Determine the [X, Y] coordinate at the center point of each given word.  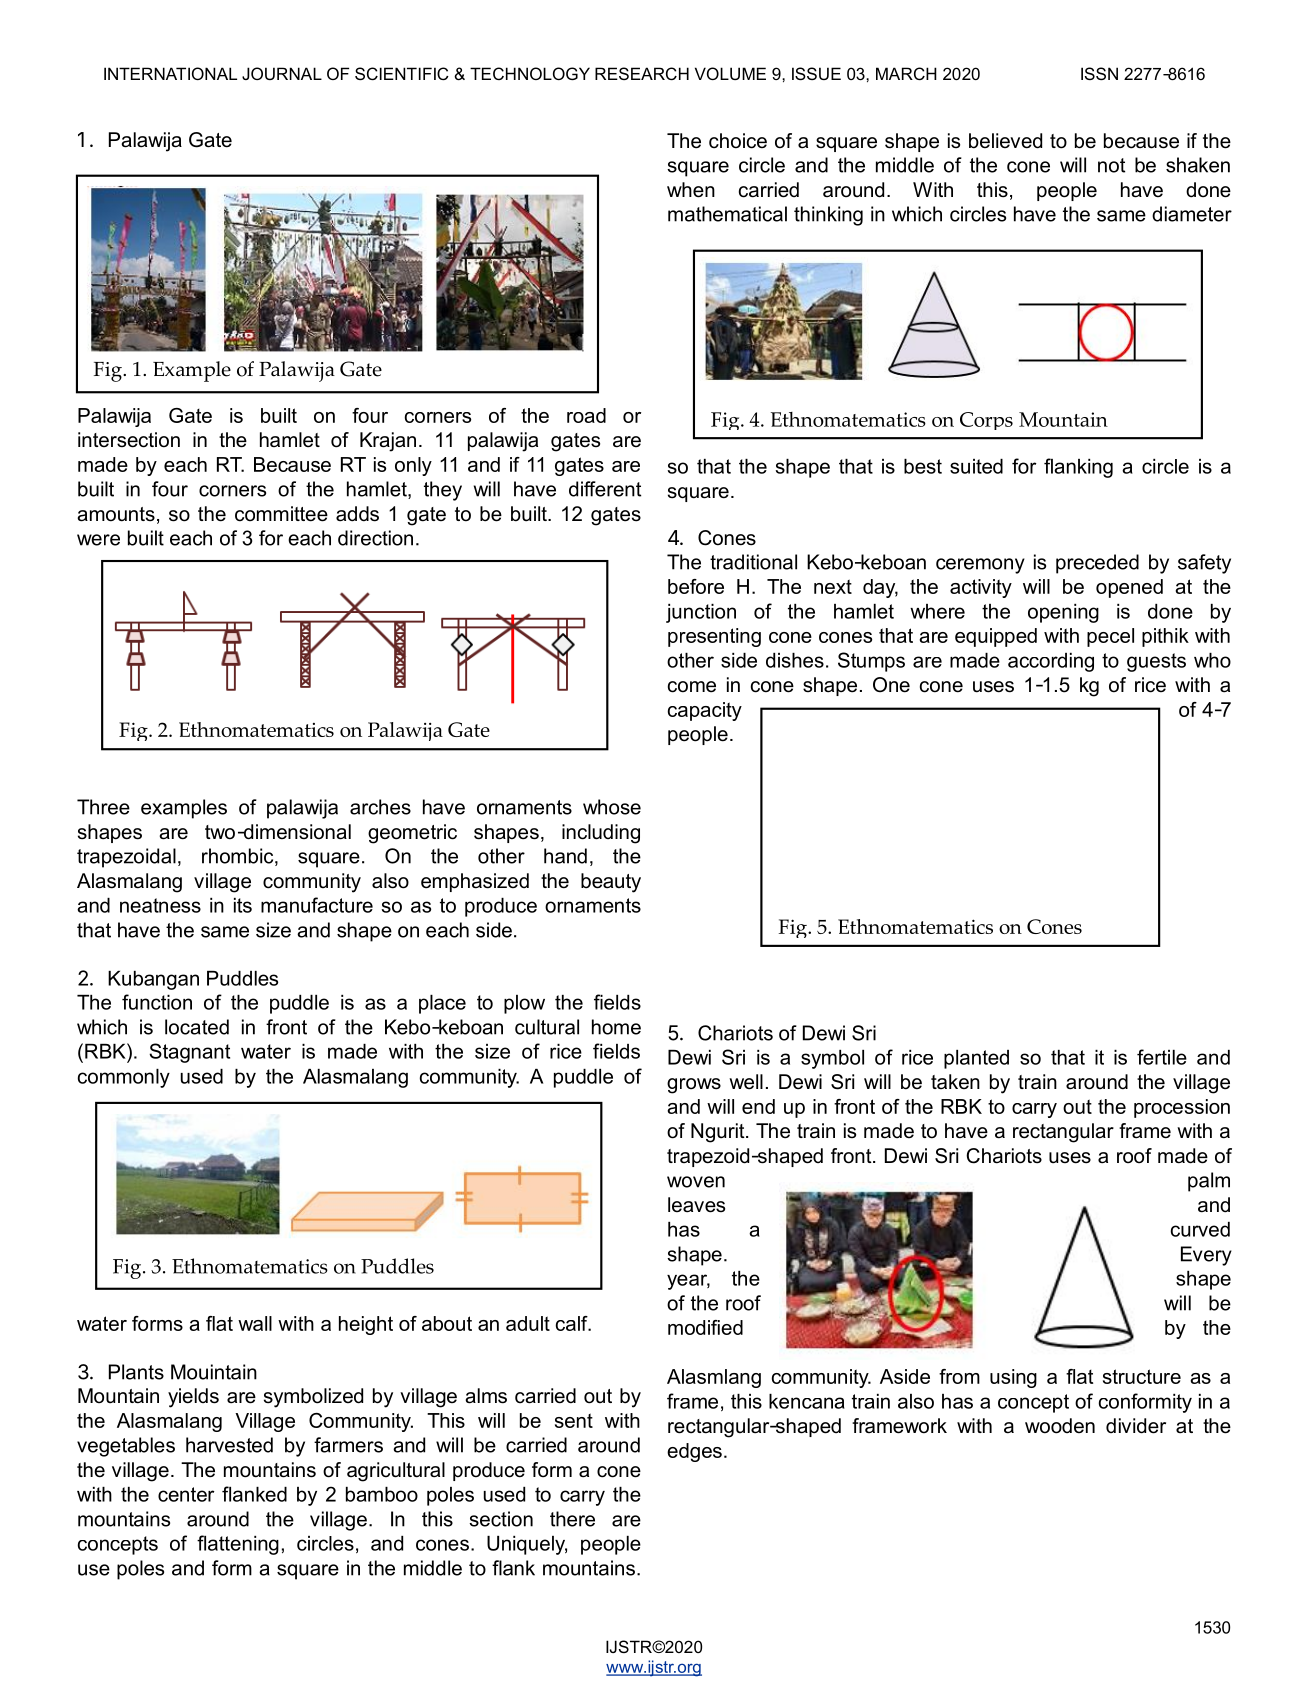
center [186, 1494]
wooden [1060, 1426]
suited [976, 466]
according [1051, 662]
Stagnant [189, 1053]
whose [612, 807]
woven [696, 1182]
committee [281, 514]
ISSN [1099, 73]
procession [1182, 1108]
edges [694, 1452]
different [605, 489]
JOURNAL [282, 73]
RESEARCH [642, 73]
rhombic [239, 857]
